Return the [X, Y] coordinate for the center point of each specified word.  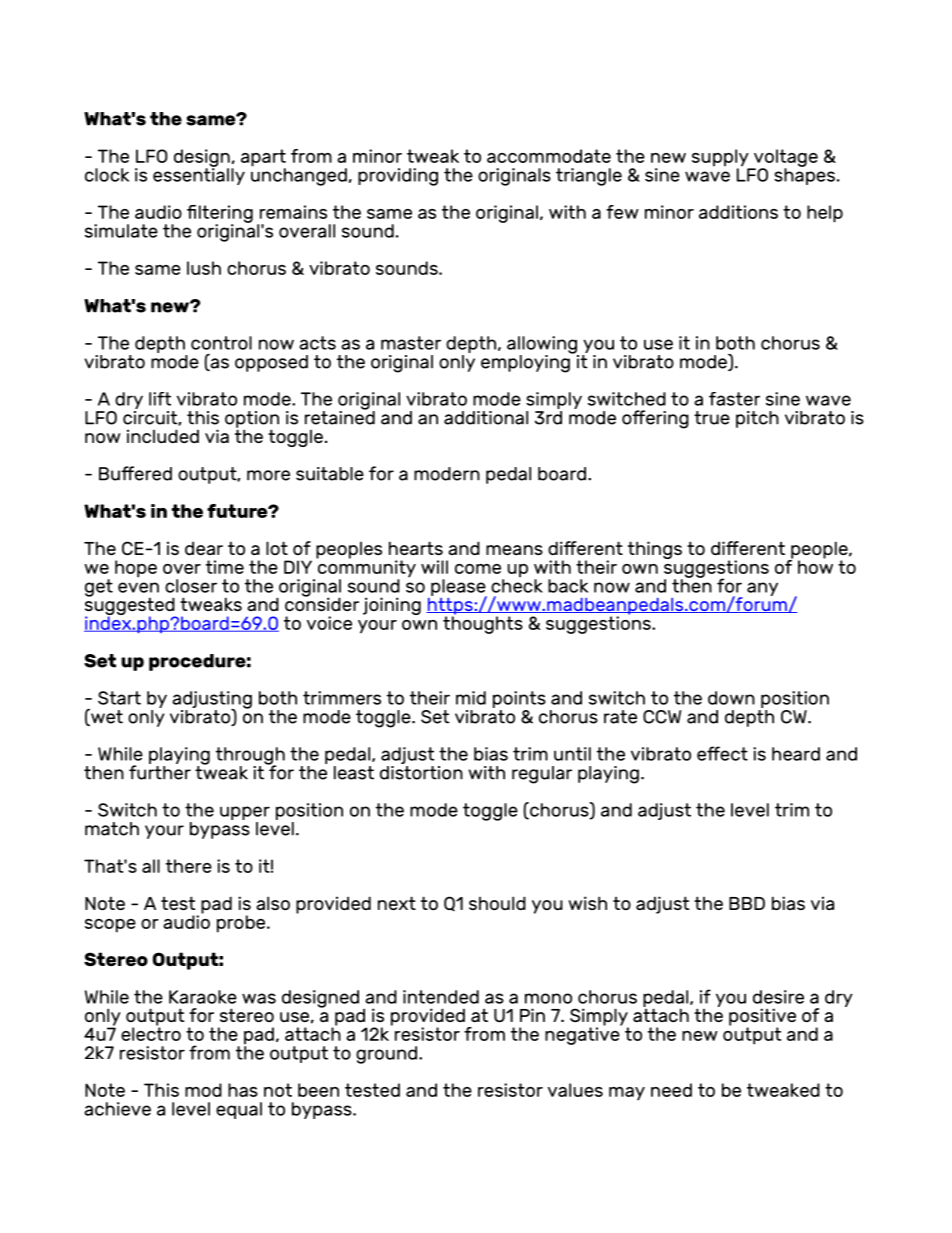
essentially [199, 175]
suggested [131, 606]
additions [738, 212]
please [459, 588]
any [762, 589]
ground [386, 1055]
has [243, 1090]
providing [398, 177]
